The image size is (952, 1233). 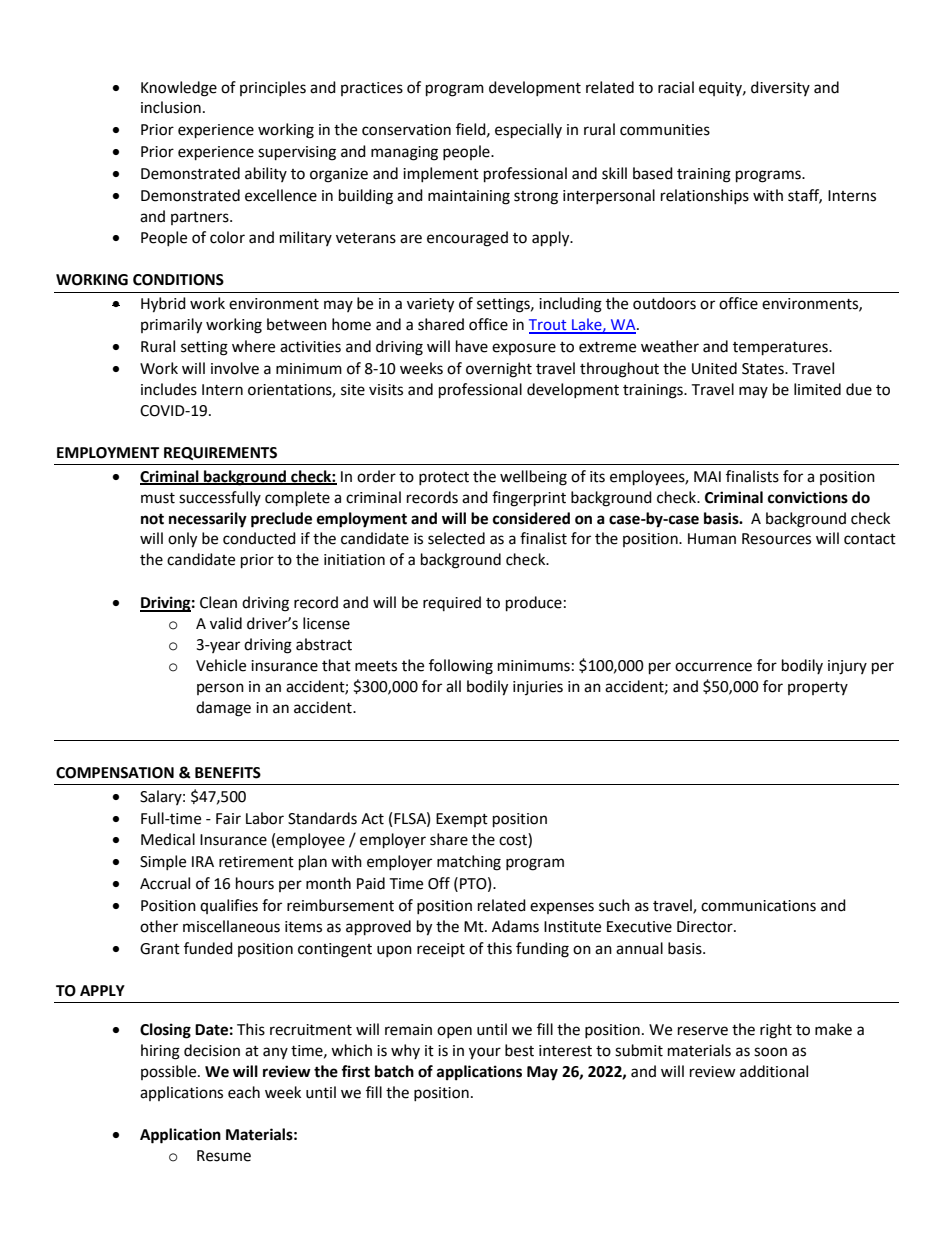 What do you see at coordinates (713, 667) in the screenshot?
I see `occurrence` at bounding box center [713, 667].
